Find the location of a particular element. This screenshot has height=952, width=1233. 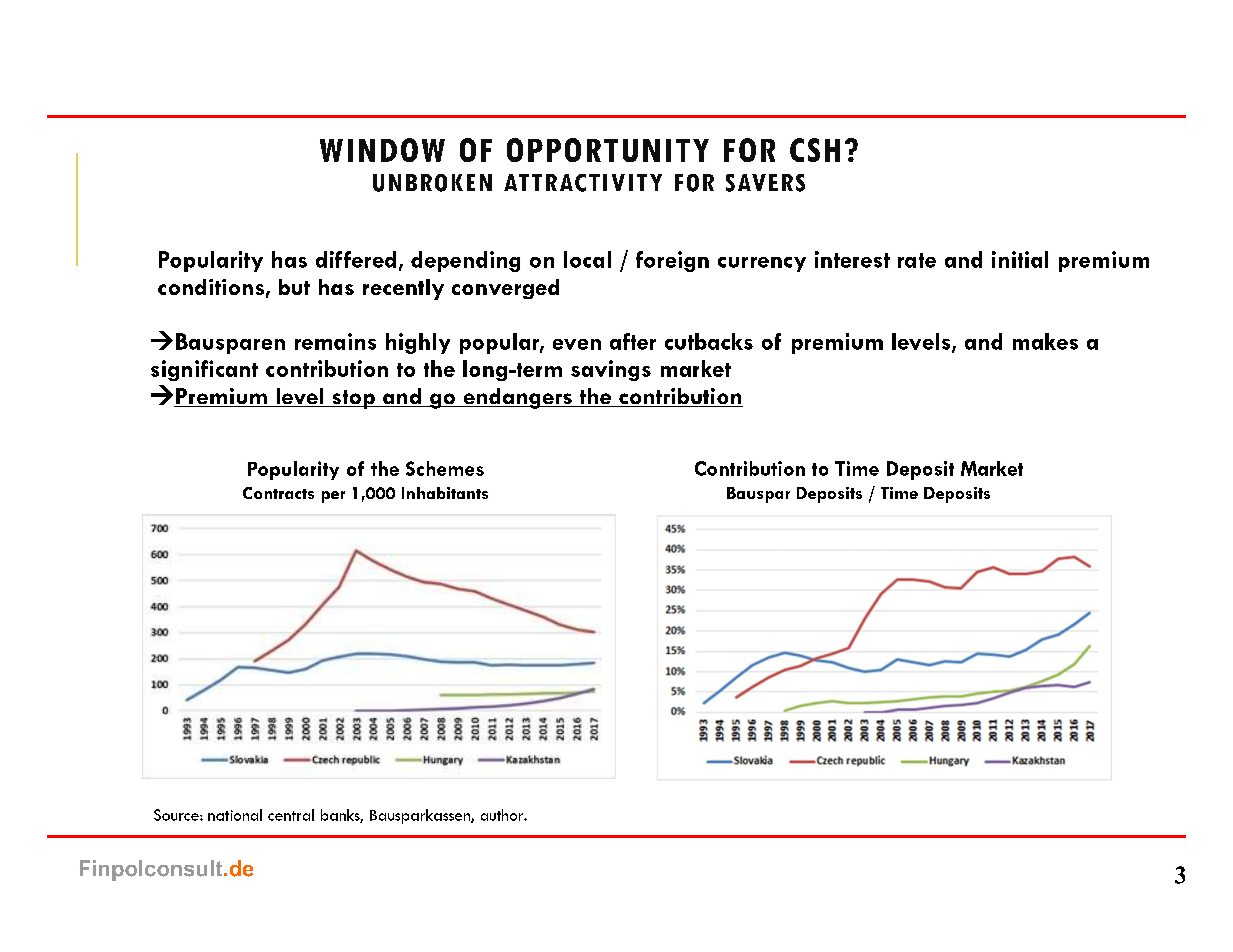

Contracts is located at coordinates (278, 493).
